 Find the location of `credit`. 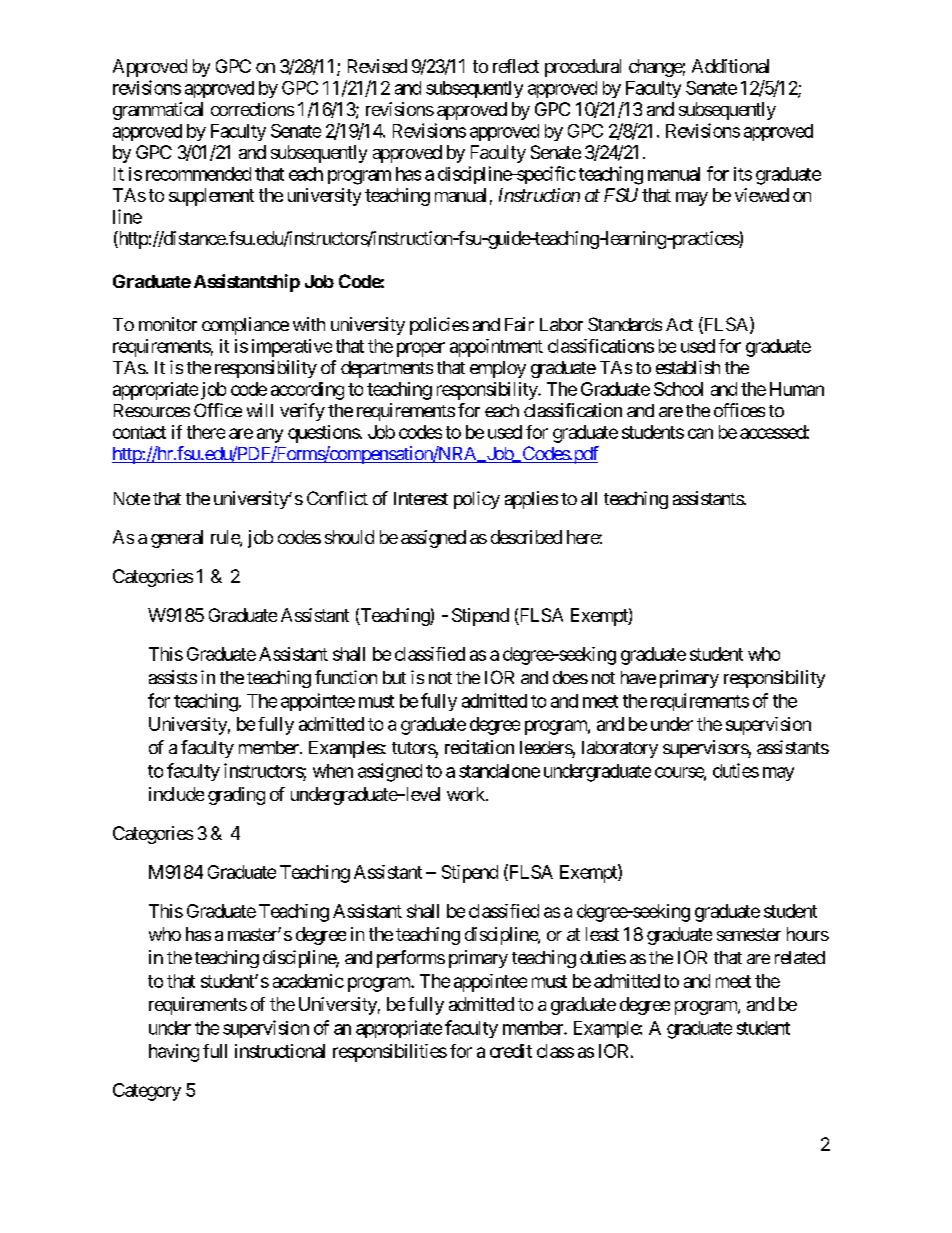

credit is located at coordinates (511, 1051).
